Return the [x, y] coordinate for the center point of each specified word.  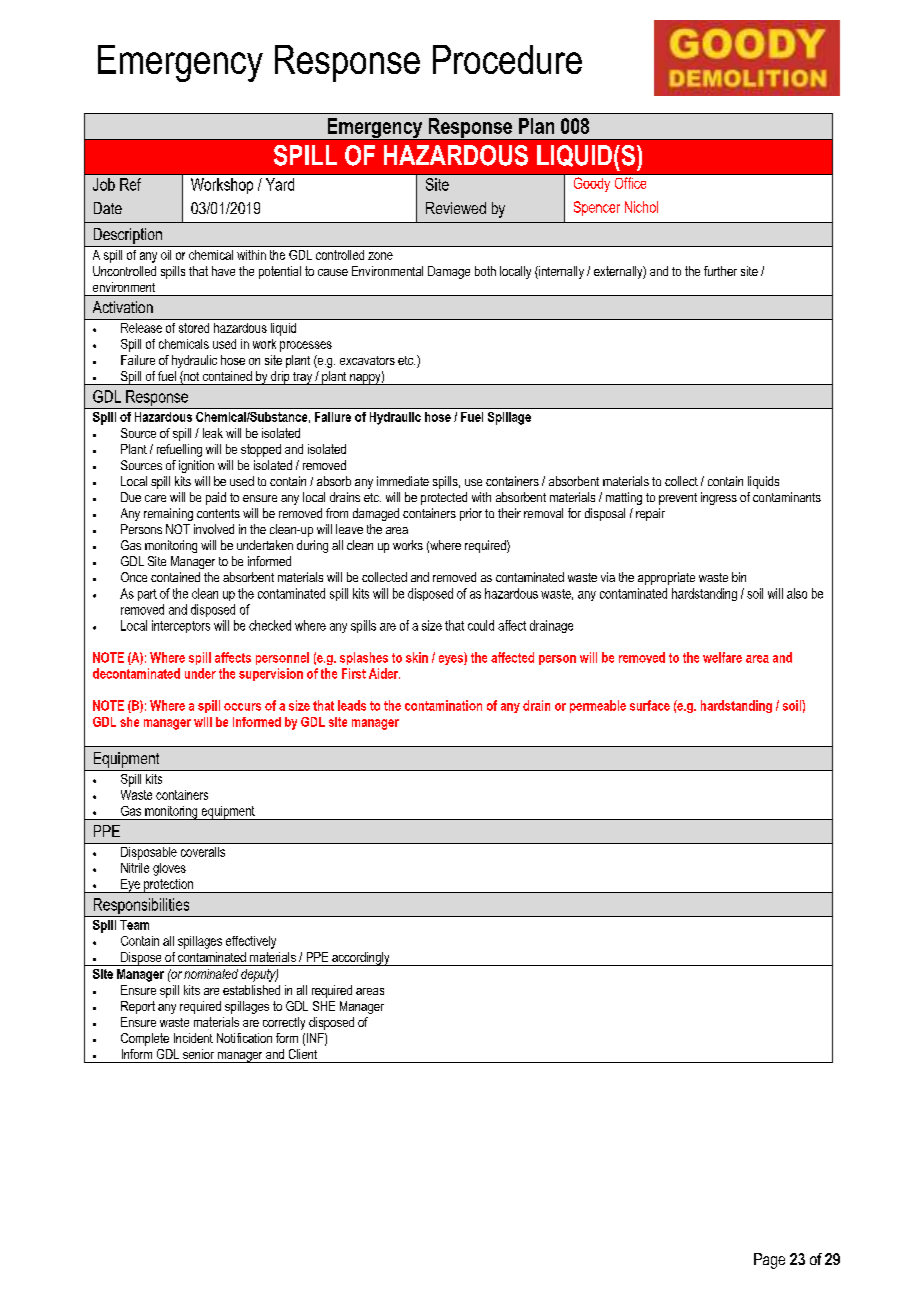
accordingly [361, 959]
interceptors [181, 626]
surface [650, 705]
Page [769, 1261]
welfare [722, 657]
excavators [367, 360]
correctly [284, 1023]
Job [104, 184]
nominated [211, 974]
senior [198, 1054]
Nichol [641, 207]
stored [194, 328]
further [720, 271]
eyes [452, 660]
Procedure [507, 59]
